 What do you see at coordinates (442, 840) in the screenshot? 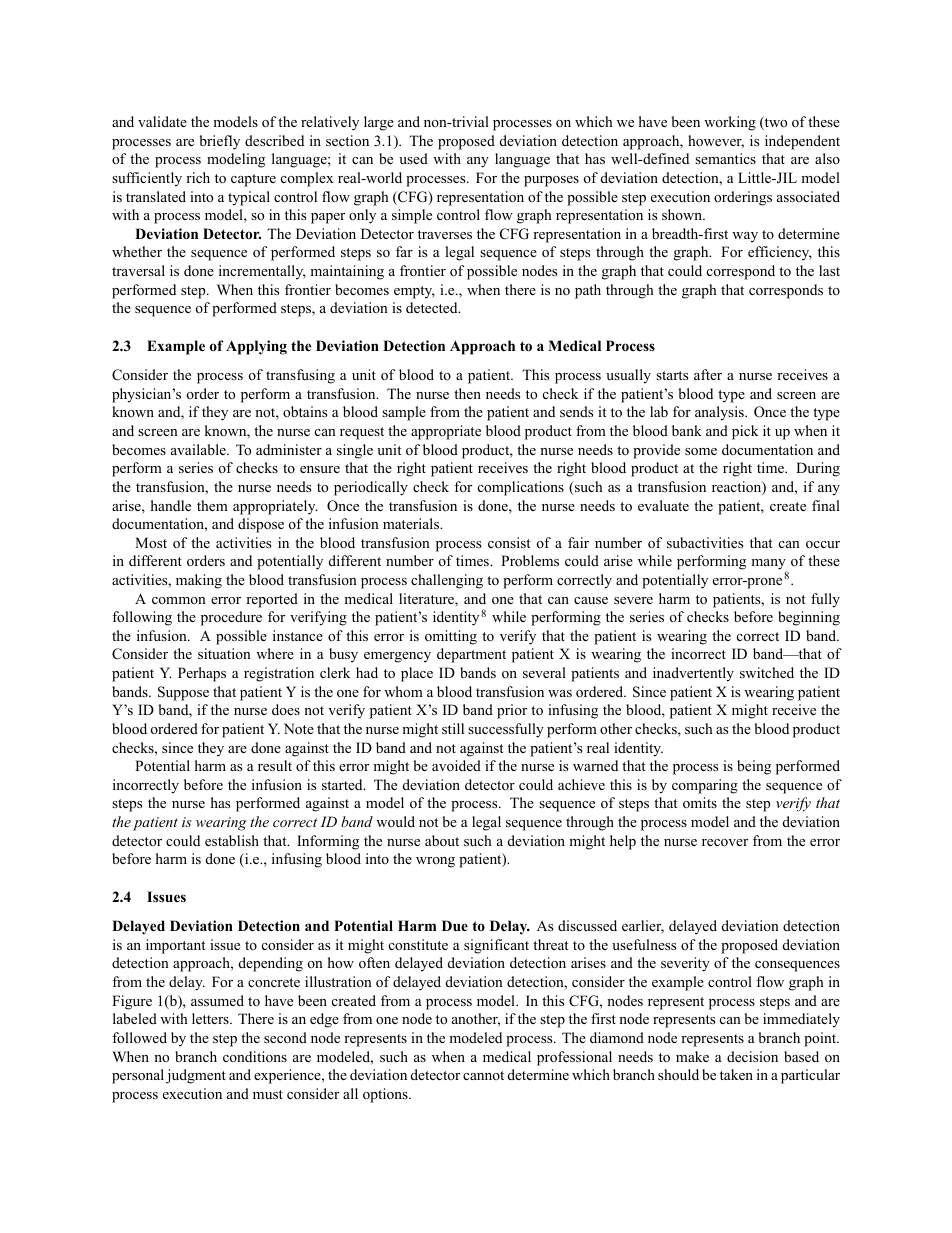
I see `about` at bounding box center [442, 840].
